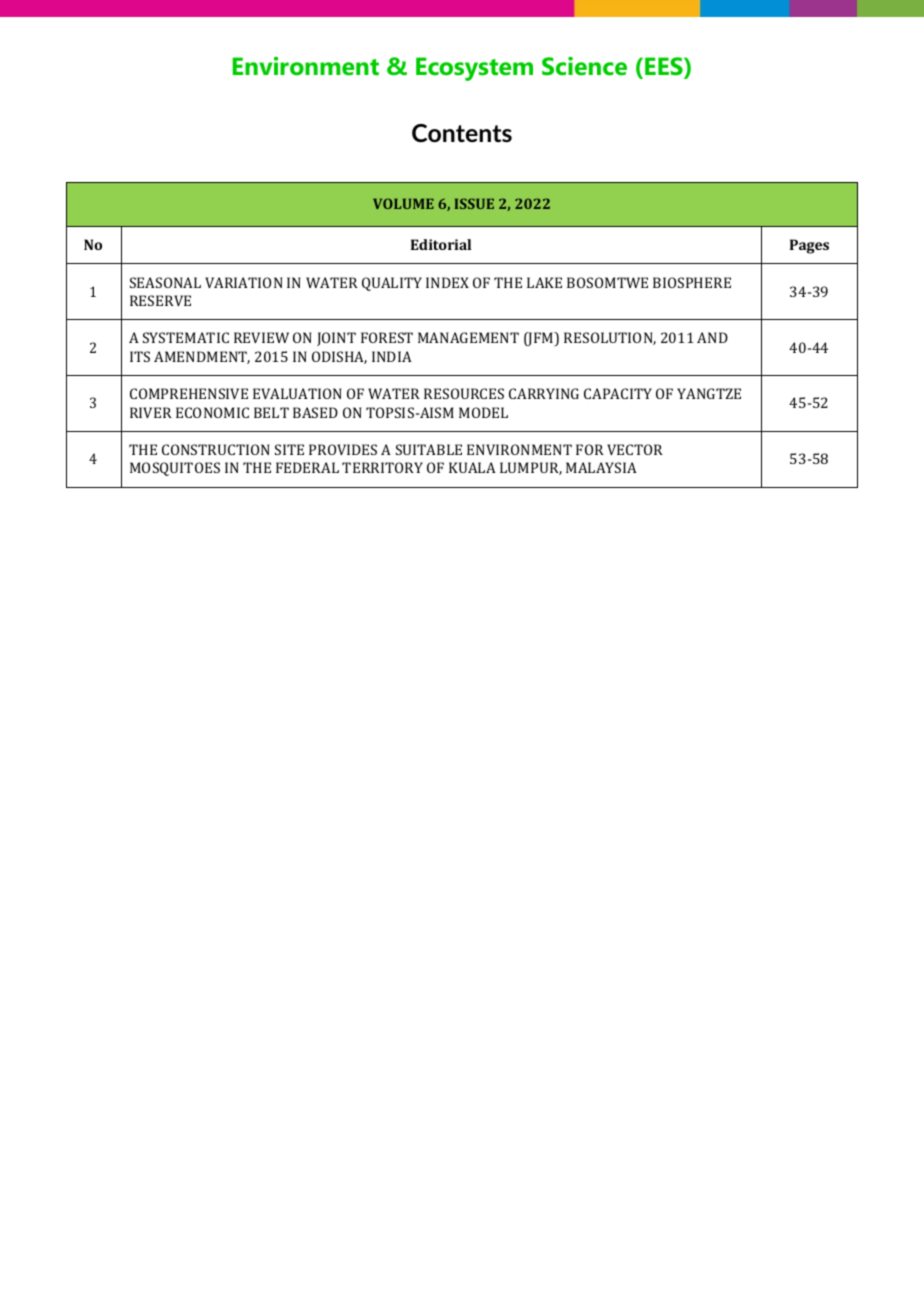  I want to click on YANGTZE, so click(709, 393).
